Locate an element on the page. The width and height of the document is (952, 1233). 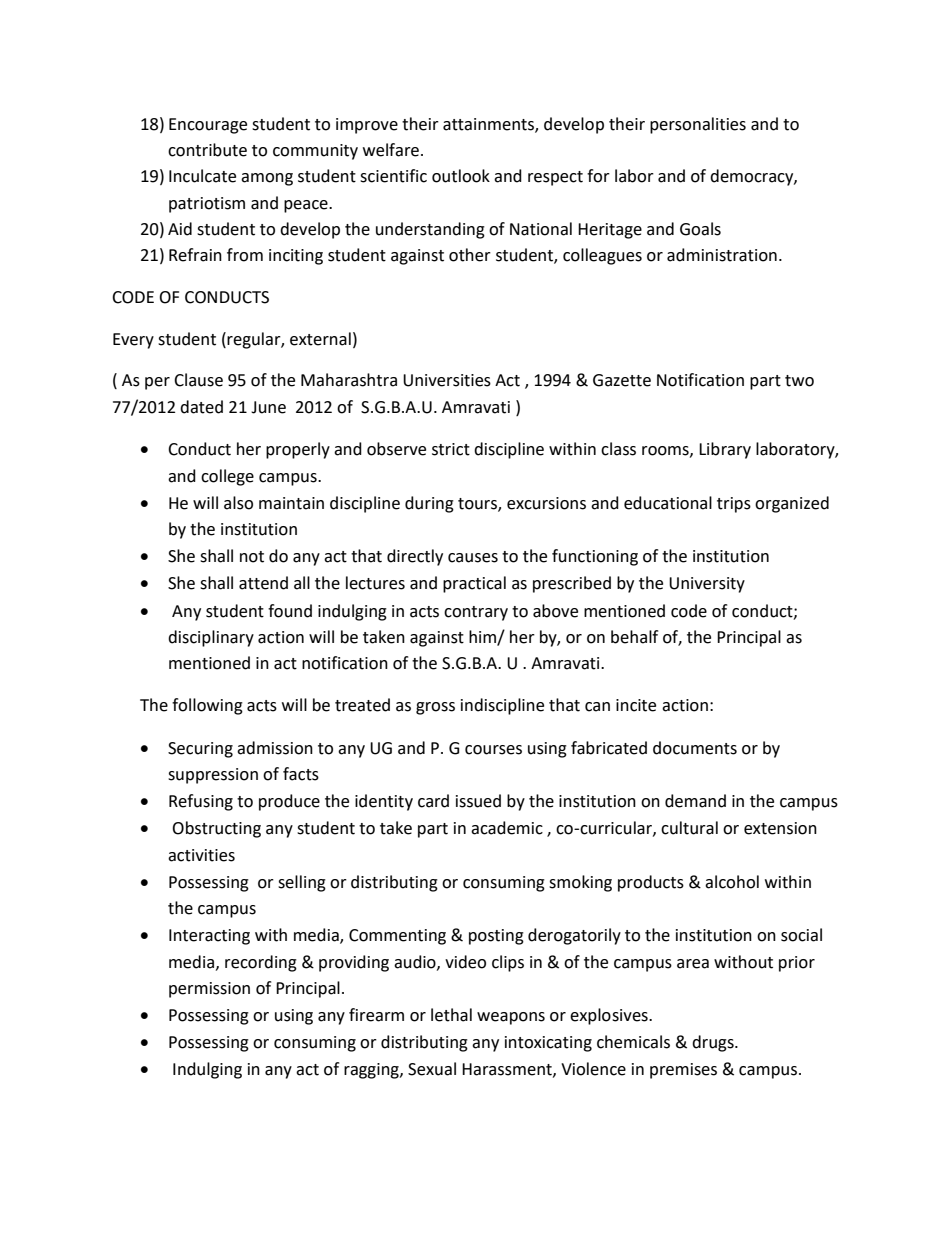
Securing is located at coordinates (200, 750).
